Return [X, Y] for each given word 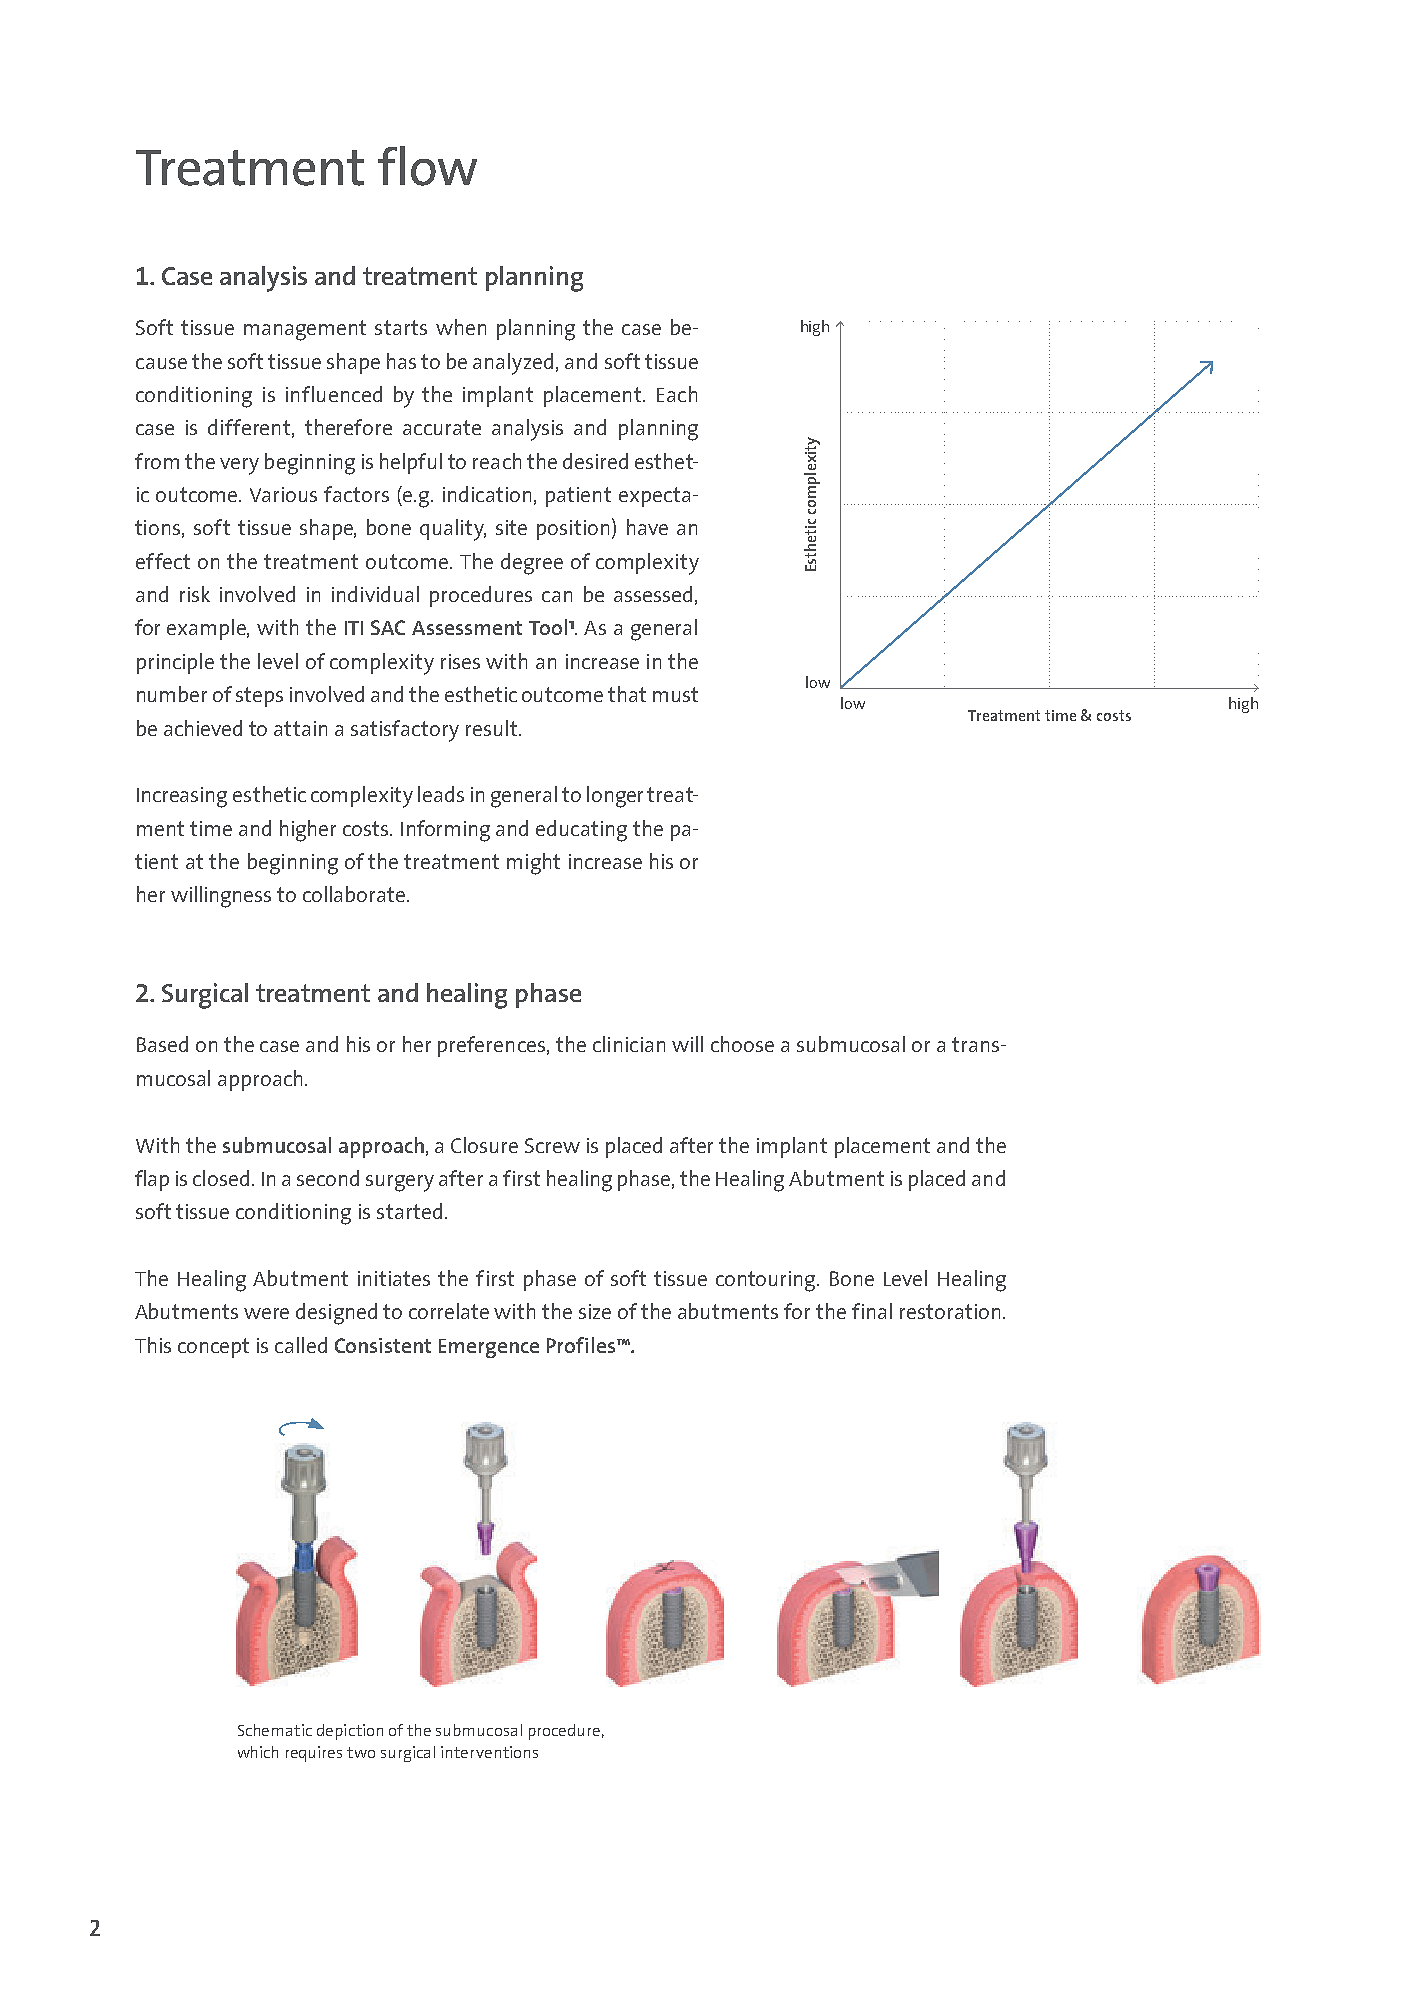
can [557, 596]
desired [595, 461]
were [266, 1313]
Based [162, 1044]
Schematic [275, 1730]
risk [195, 594]
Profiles [582, 1345]
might [533, 864]
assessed [653, 594]
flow [427, 166]
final [872, 1311]
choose [742, 1044]
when [461, 327]
